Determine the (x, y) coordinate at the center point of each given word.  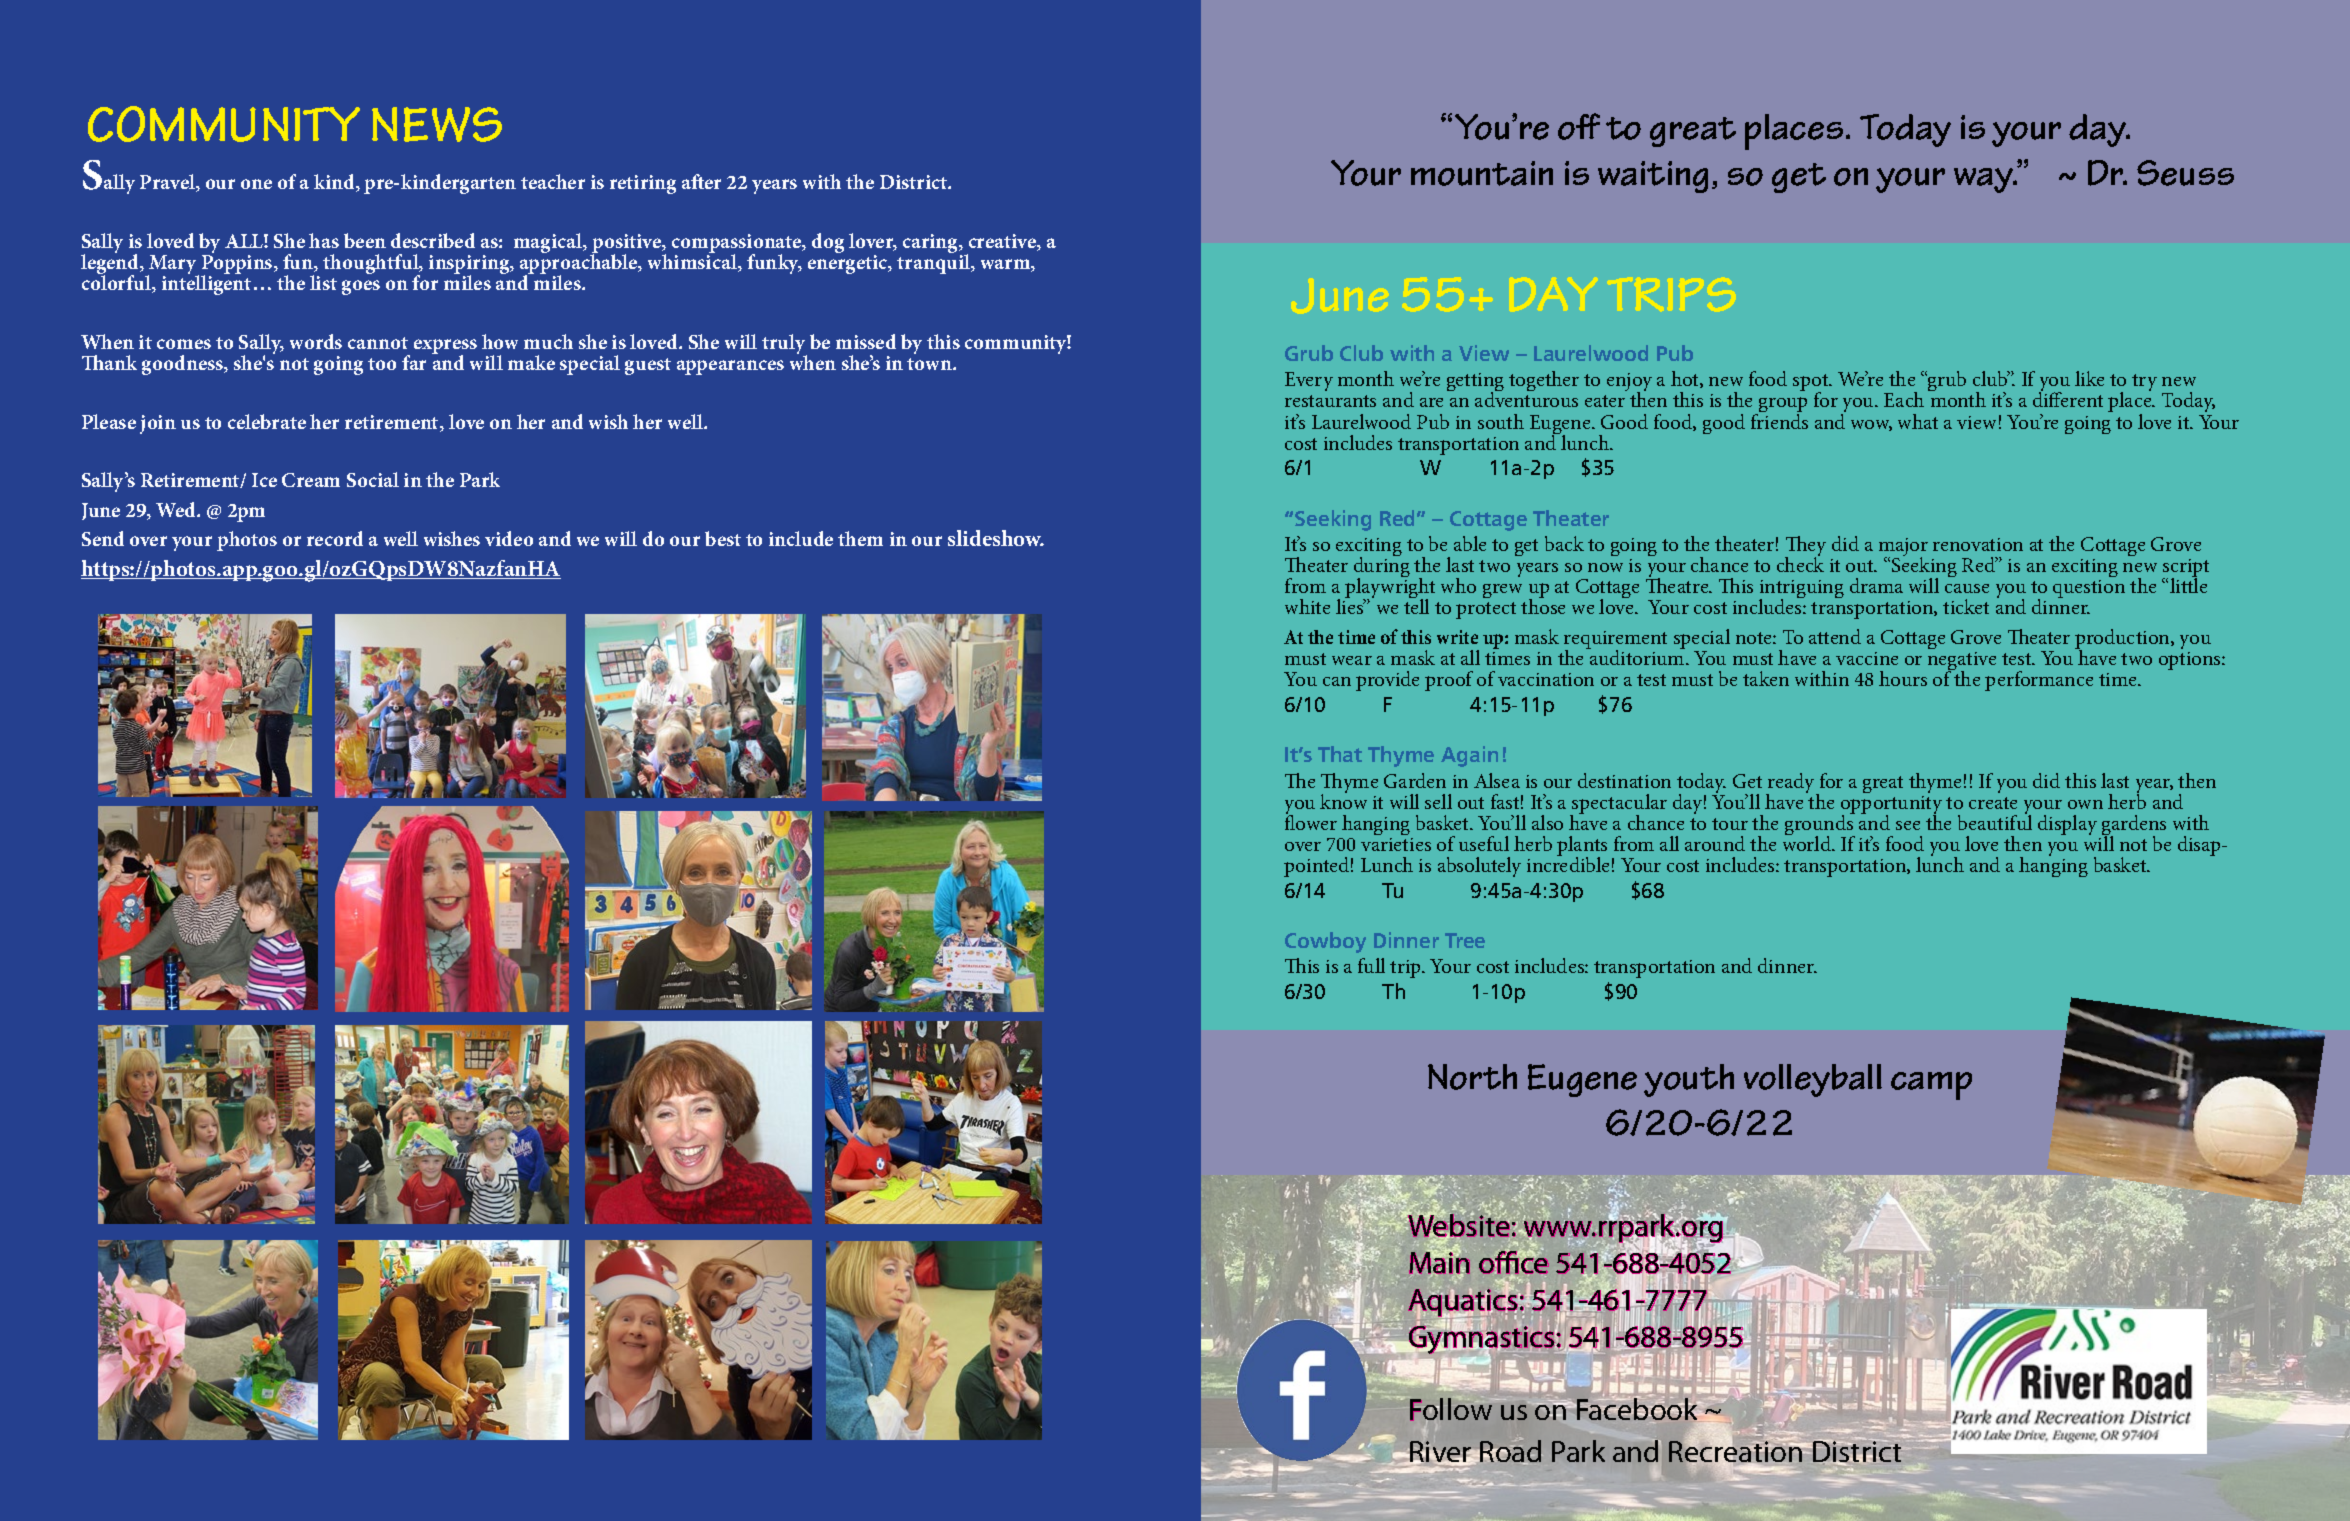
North (1472, 1077)
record (335, 538)
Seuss (2185, 173)
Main (1439, 1263)
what (1918, 421)
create (1993, 803)
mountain (1482, 173)
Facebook (1638, 1408)
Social (373, 479)
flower (1311, 821)
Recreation (1735, 1450)
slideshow (996, 538)
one (256, 184)
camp (1931, 1086)
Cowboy (1325, 942)
